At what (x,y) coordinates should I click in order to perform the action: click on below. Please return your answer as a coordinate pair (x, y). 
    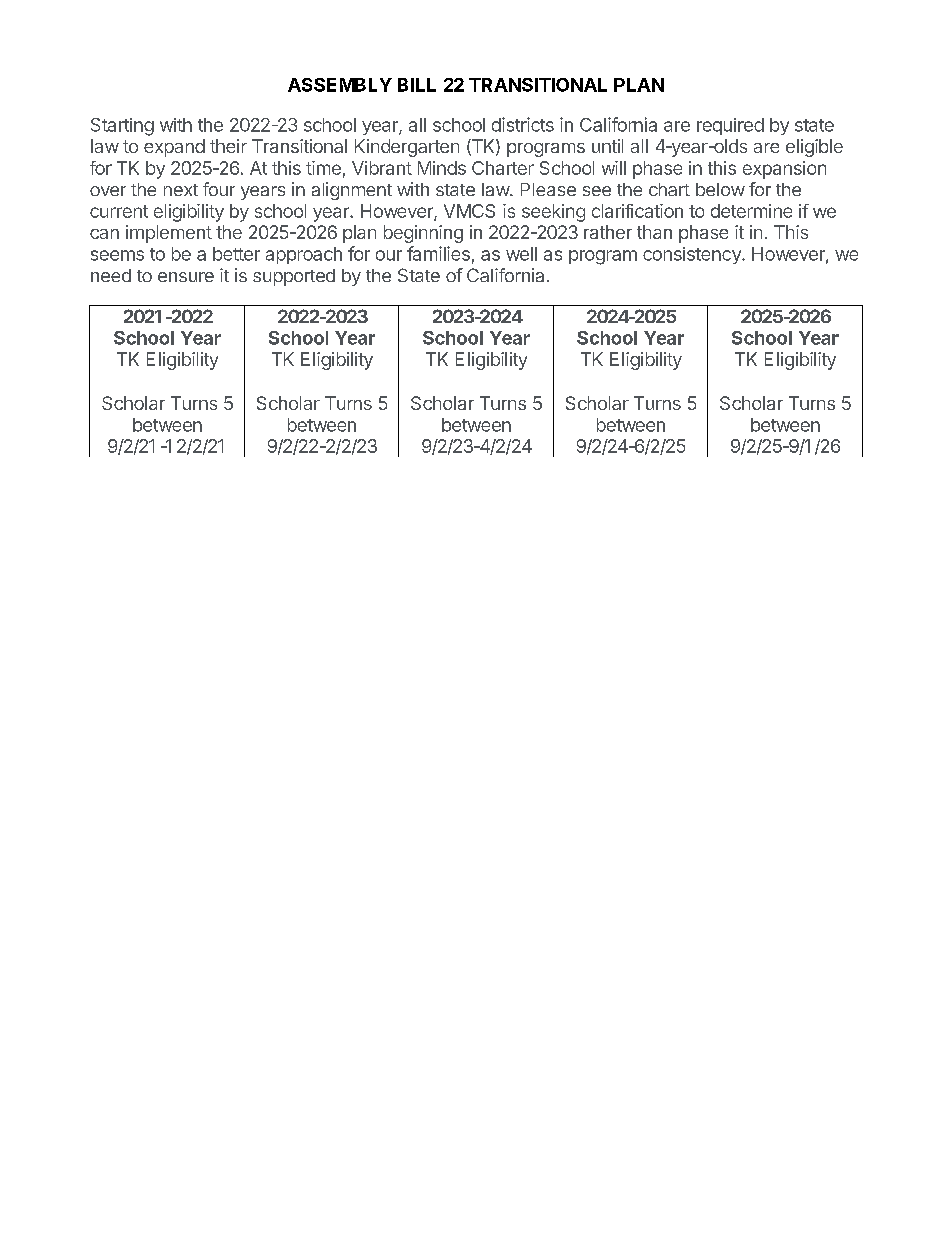
    Looking at the image, I should click on (720, 189).
